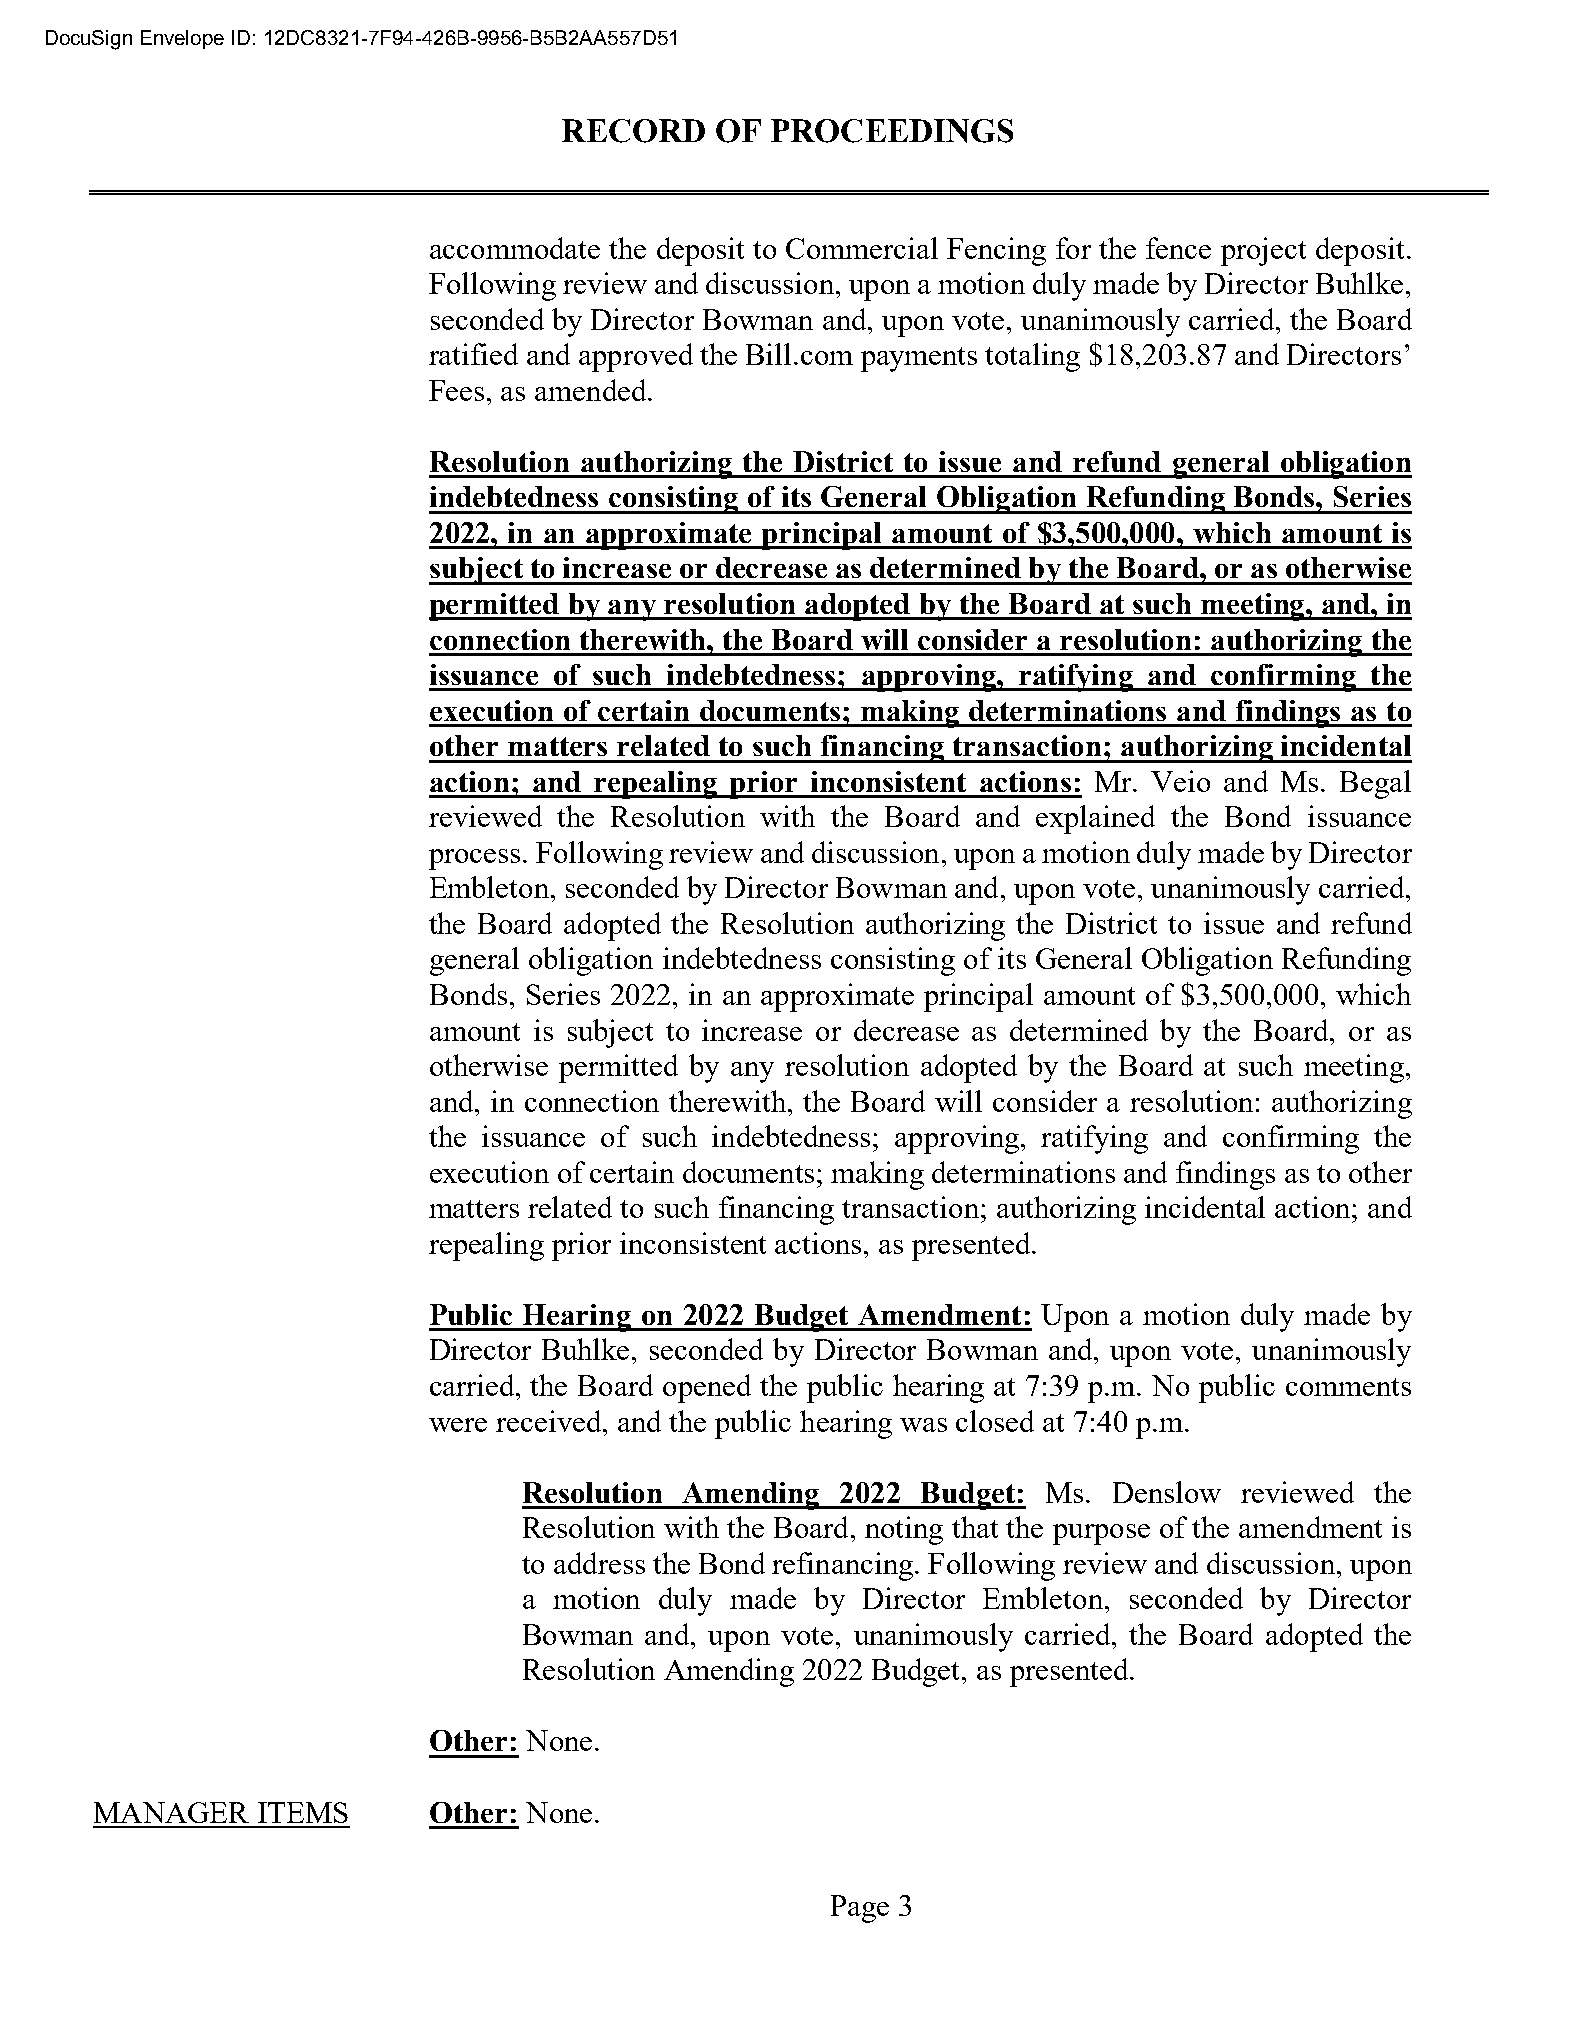  I want to click on accommodate, so click(515, 248).
